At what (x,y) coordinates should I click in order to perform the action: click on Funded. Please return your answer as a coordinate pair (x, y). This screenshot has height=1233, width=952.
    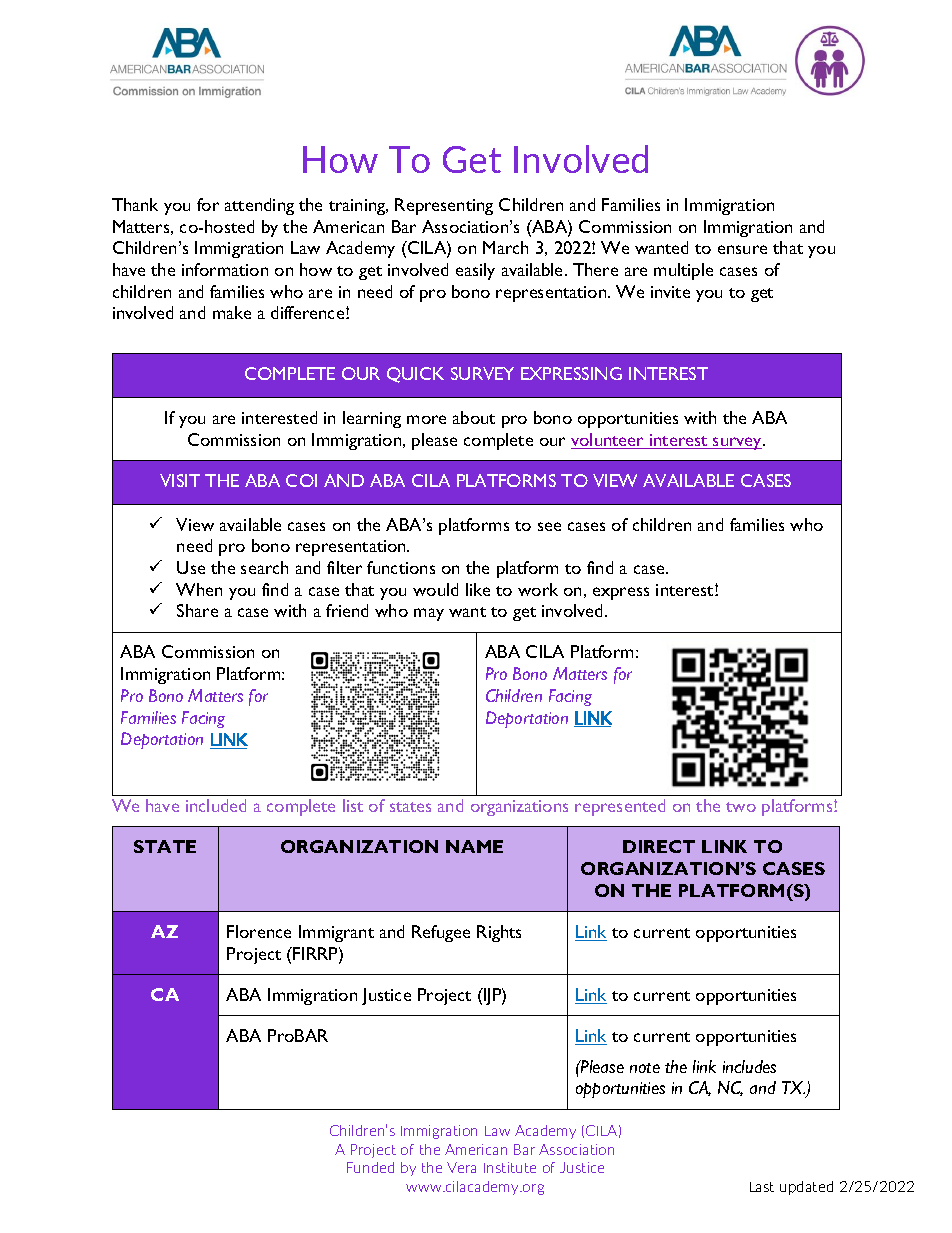
    Looking at the image, I should click on (370, 1167).
